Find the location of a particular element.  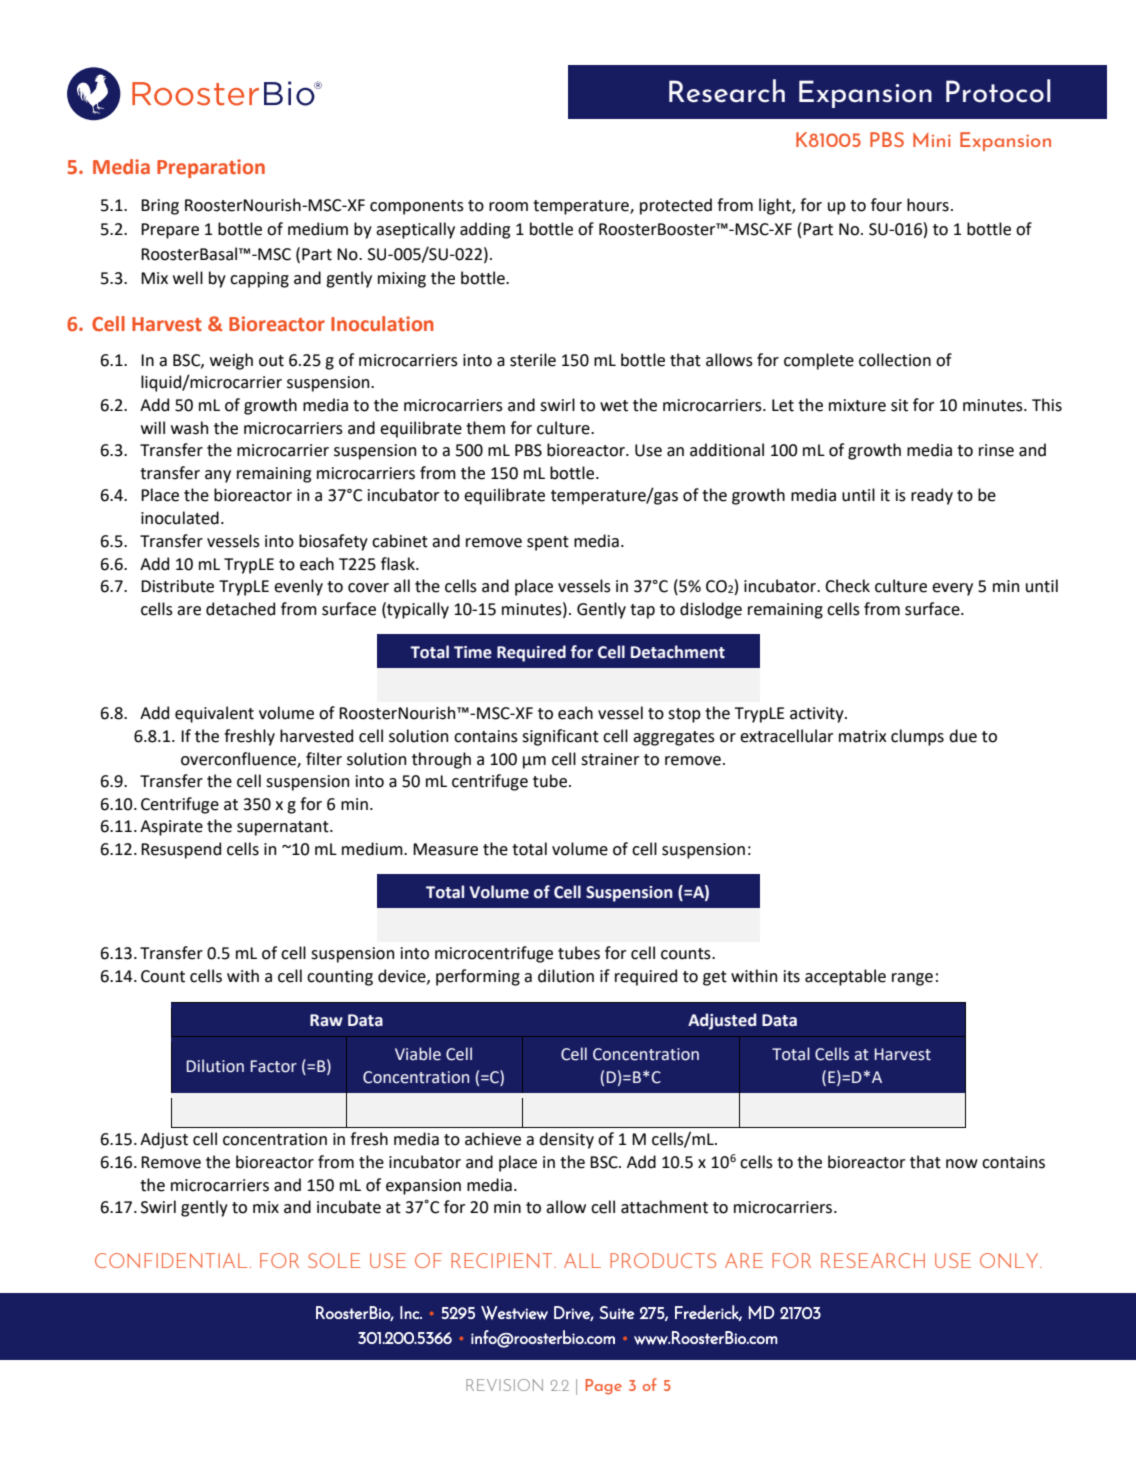

Suite is located at coordinates (617, 1312).
